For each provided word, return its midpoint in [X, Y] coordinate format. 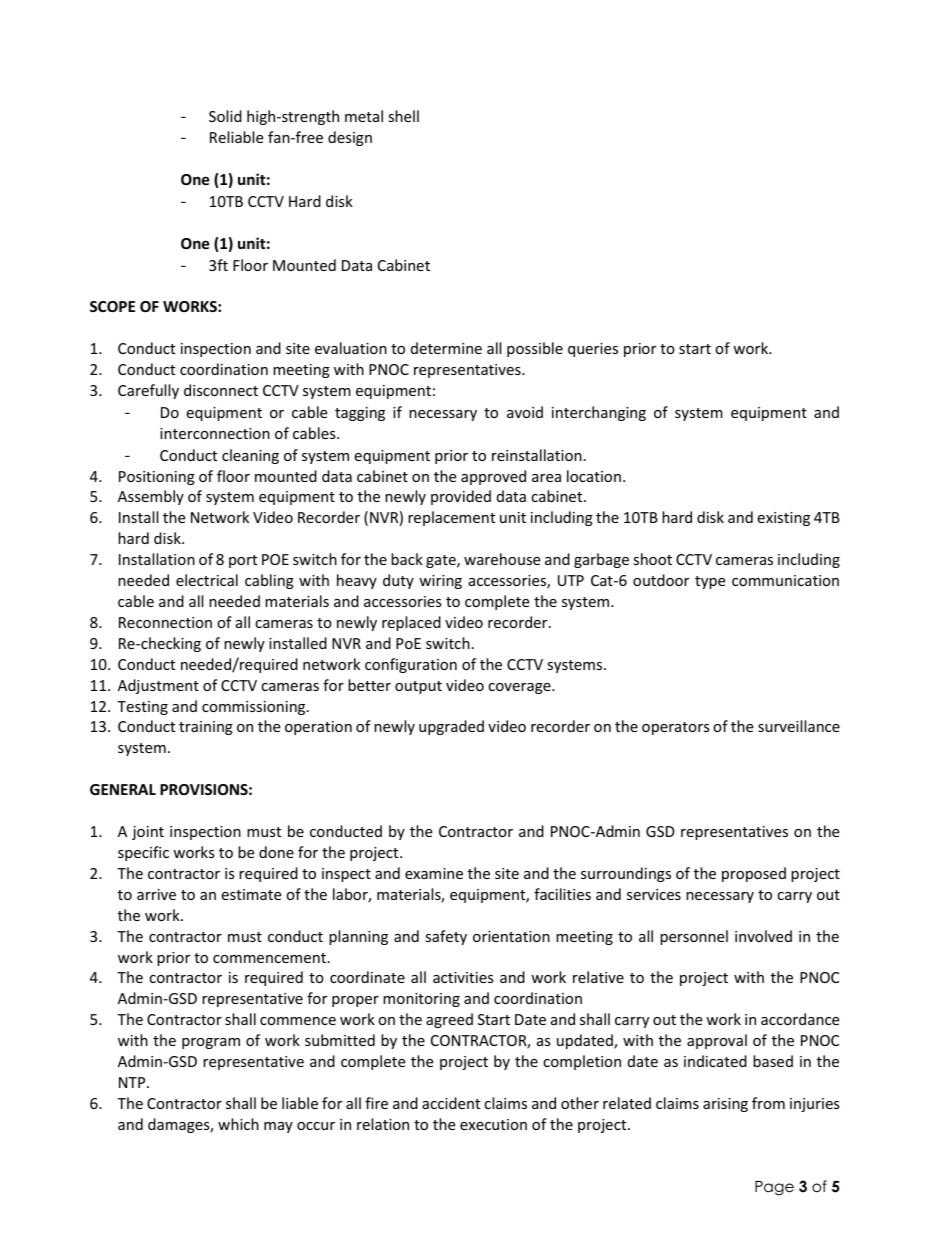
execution [493, 1124]
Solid [225, 116]
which [238, 1124]
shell [403, 116]
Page [774, 1188]
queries [593, 350]
